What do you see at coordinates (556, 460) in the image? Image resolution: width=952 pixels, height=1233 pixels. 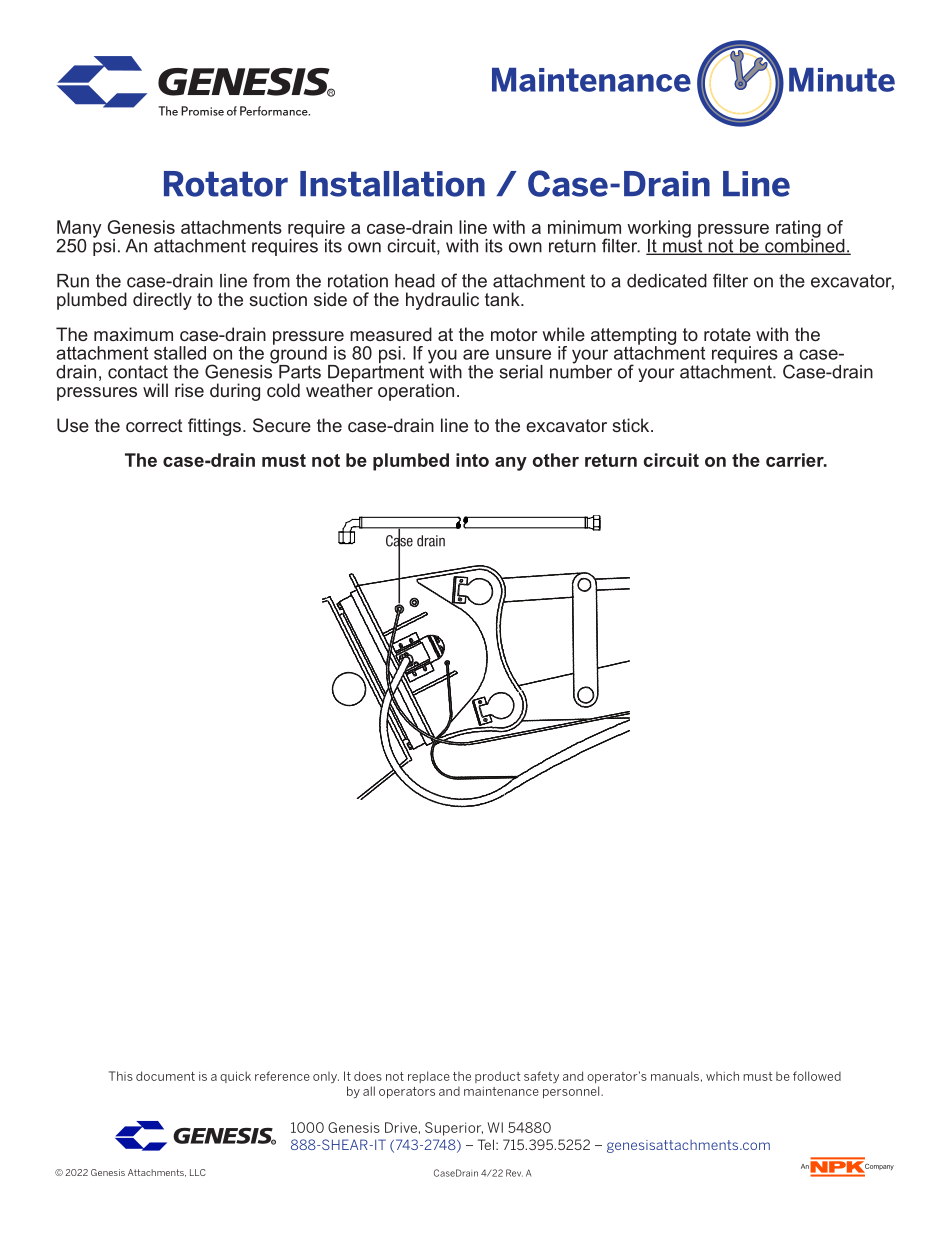 I see `other` at bounding box center [556, 460].
